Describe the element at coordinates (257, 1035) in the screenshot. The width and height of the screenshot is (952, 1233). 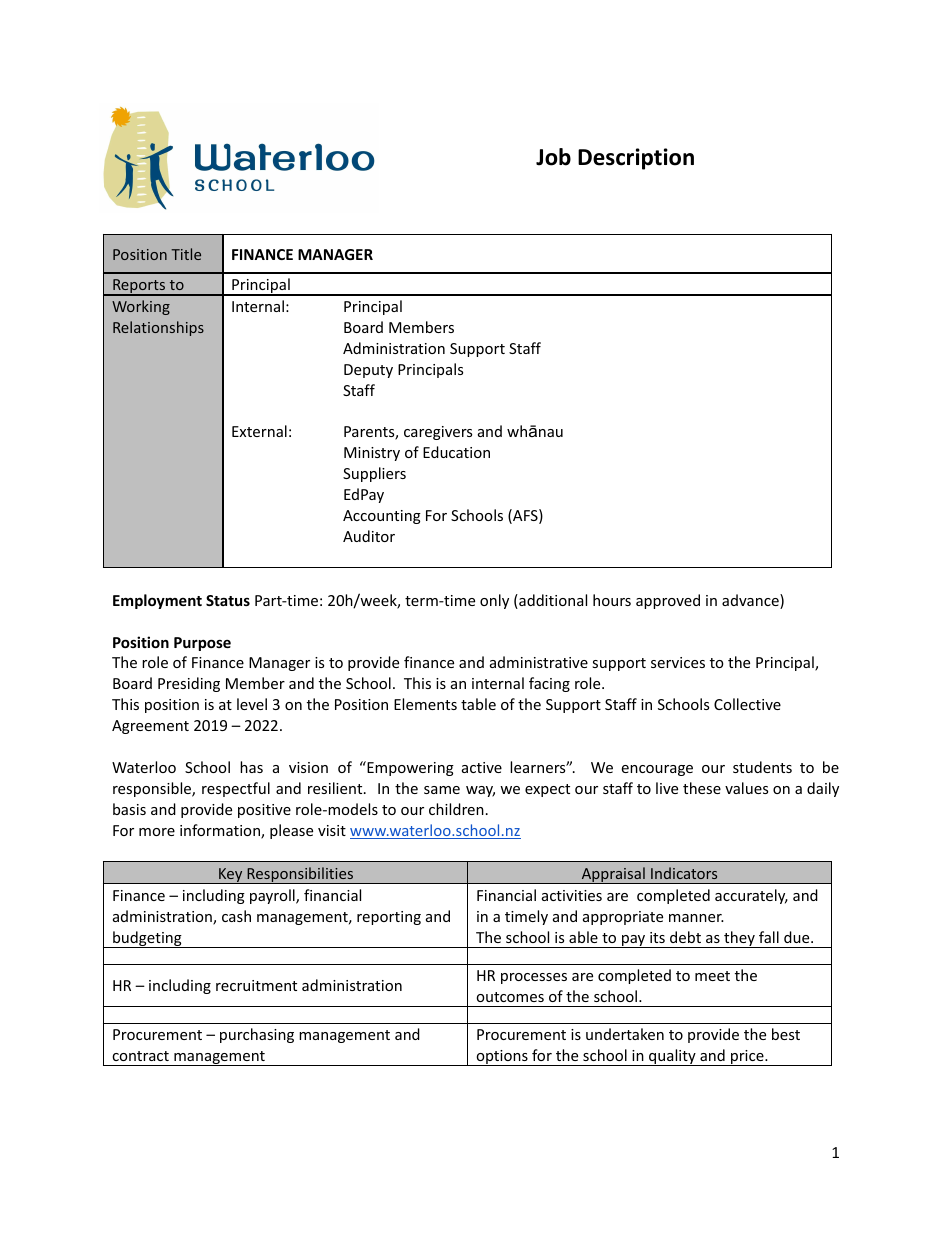
I see `purchasing` at that location.
